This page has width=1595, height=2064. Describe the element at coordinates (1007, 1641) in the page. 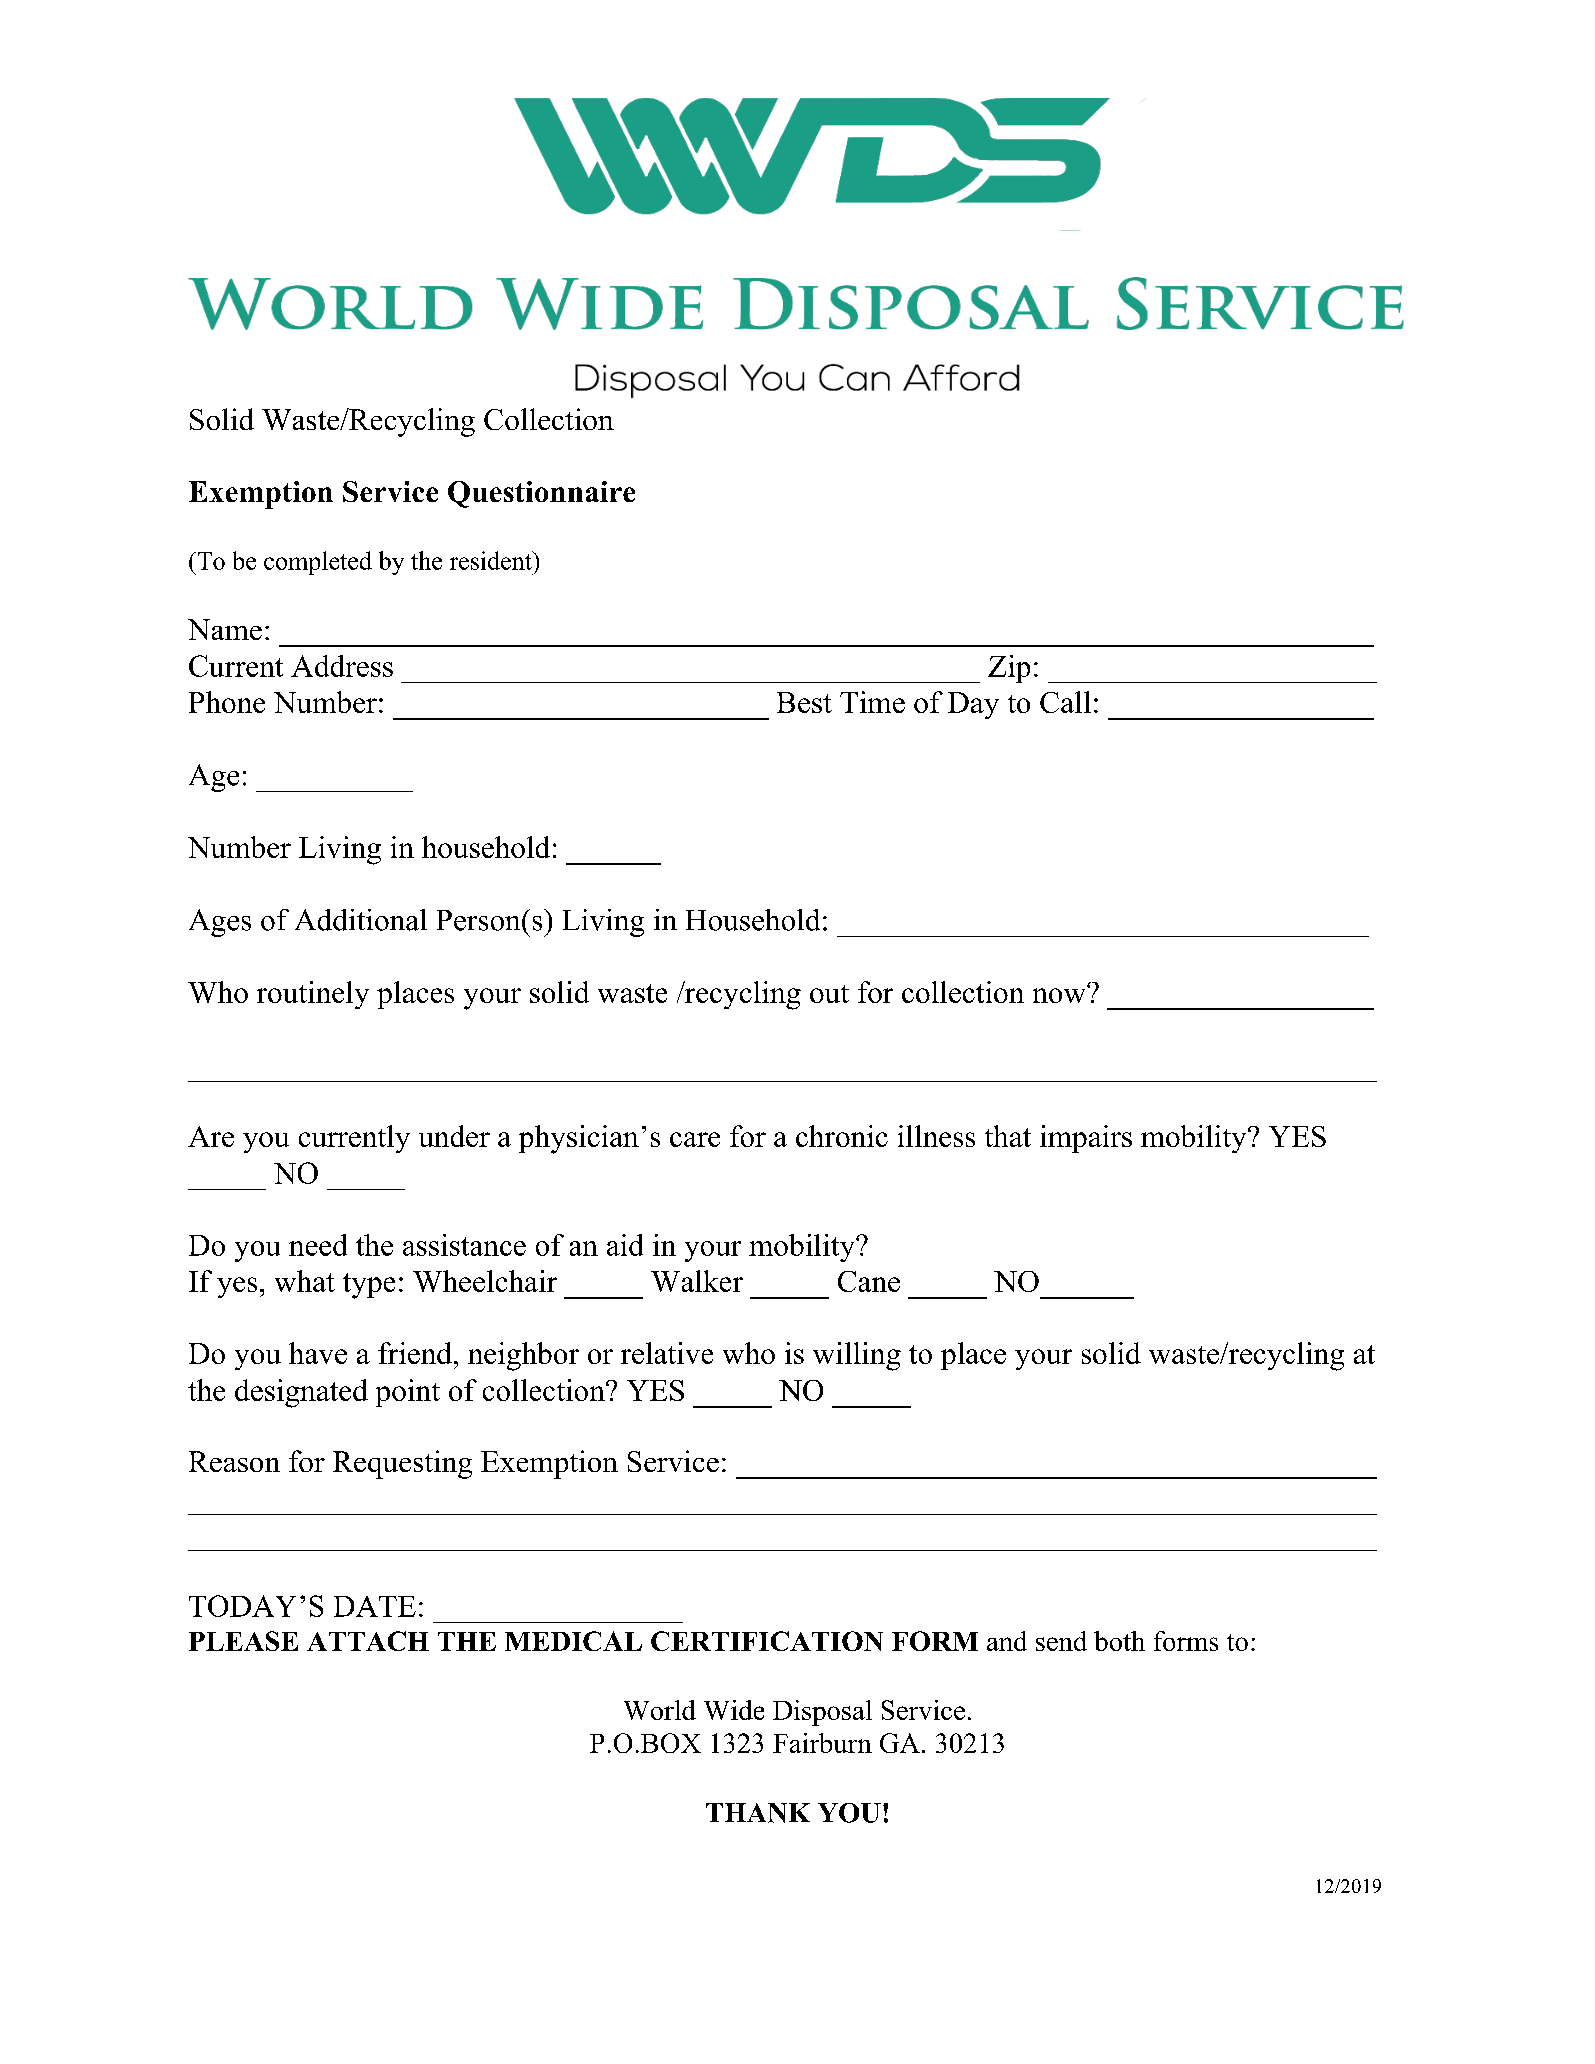

I see `and` at that location.
